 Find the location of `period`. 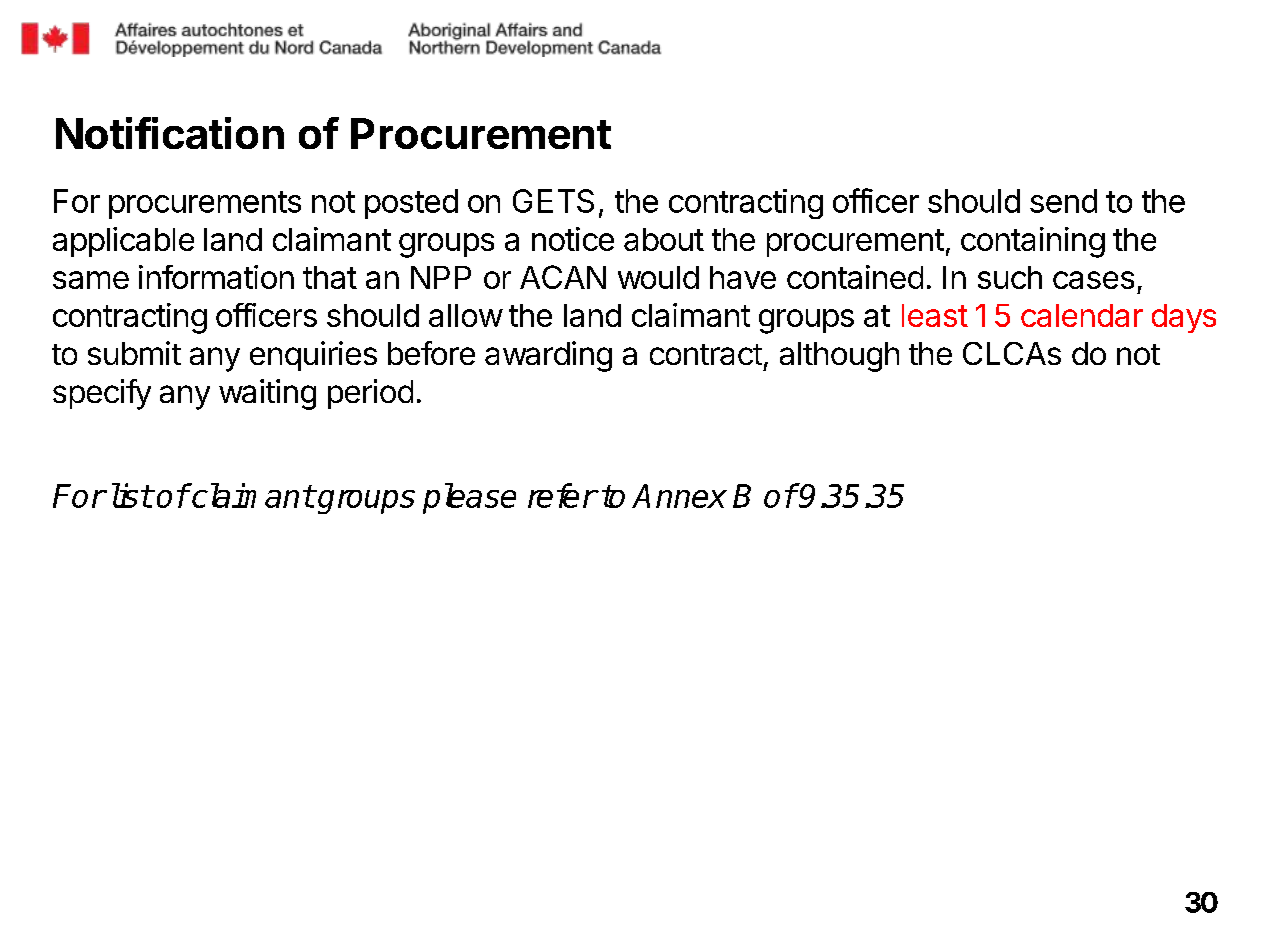

period is located at coordinates (370, 394).
